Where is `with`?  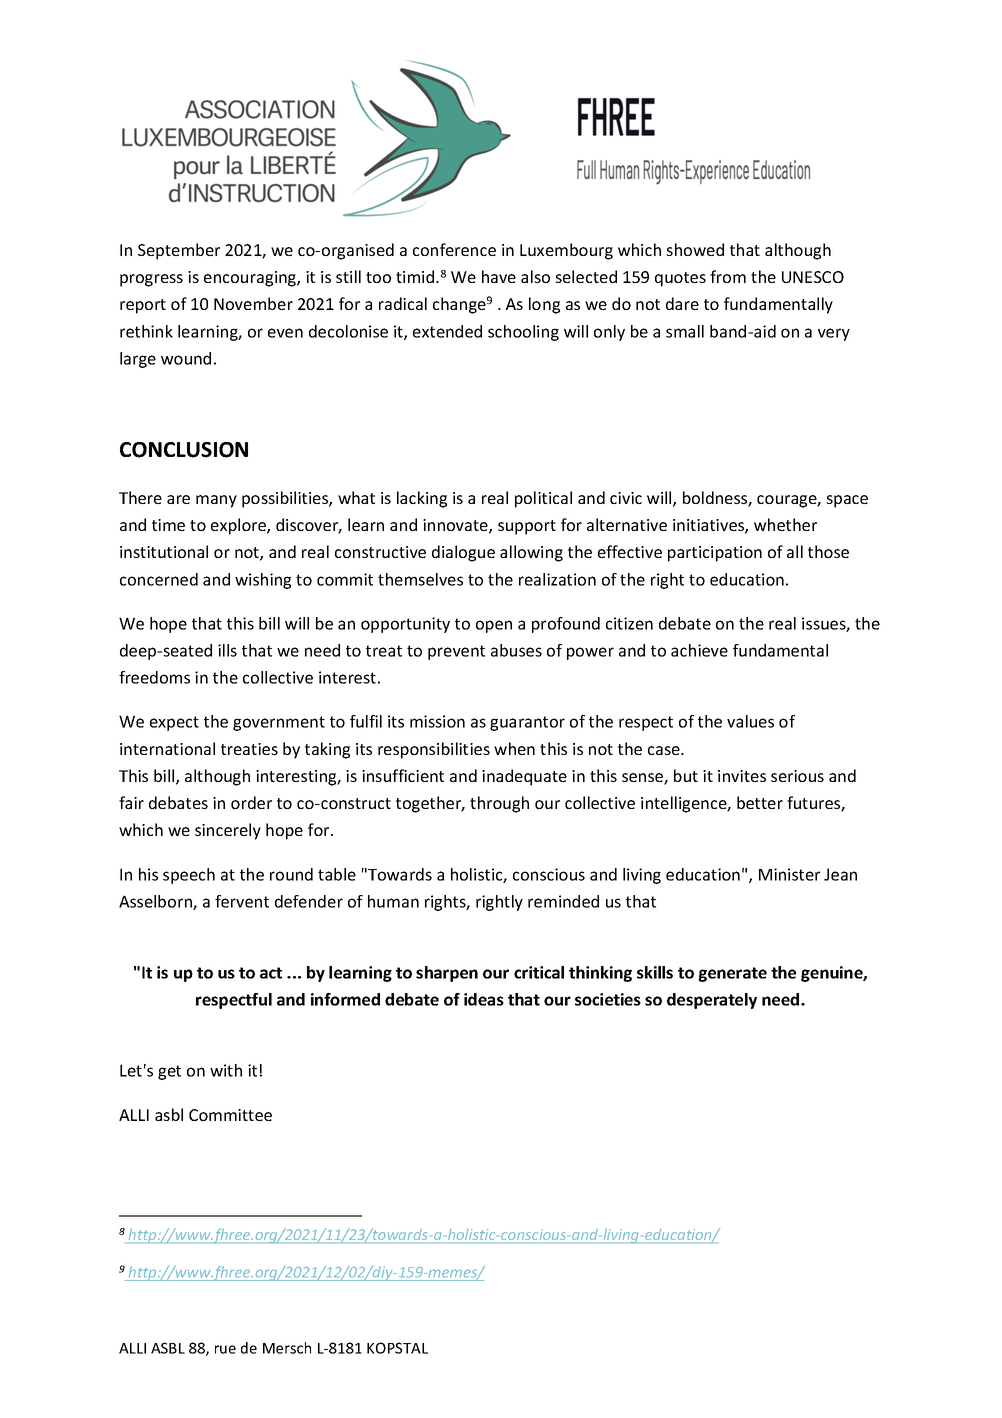 with is located at coordinates (226, 1070).
